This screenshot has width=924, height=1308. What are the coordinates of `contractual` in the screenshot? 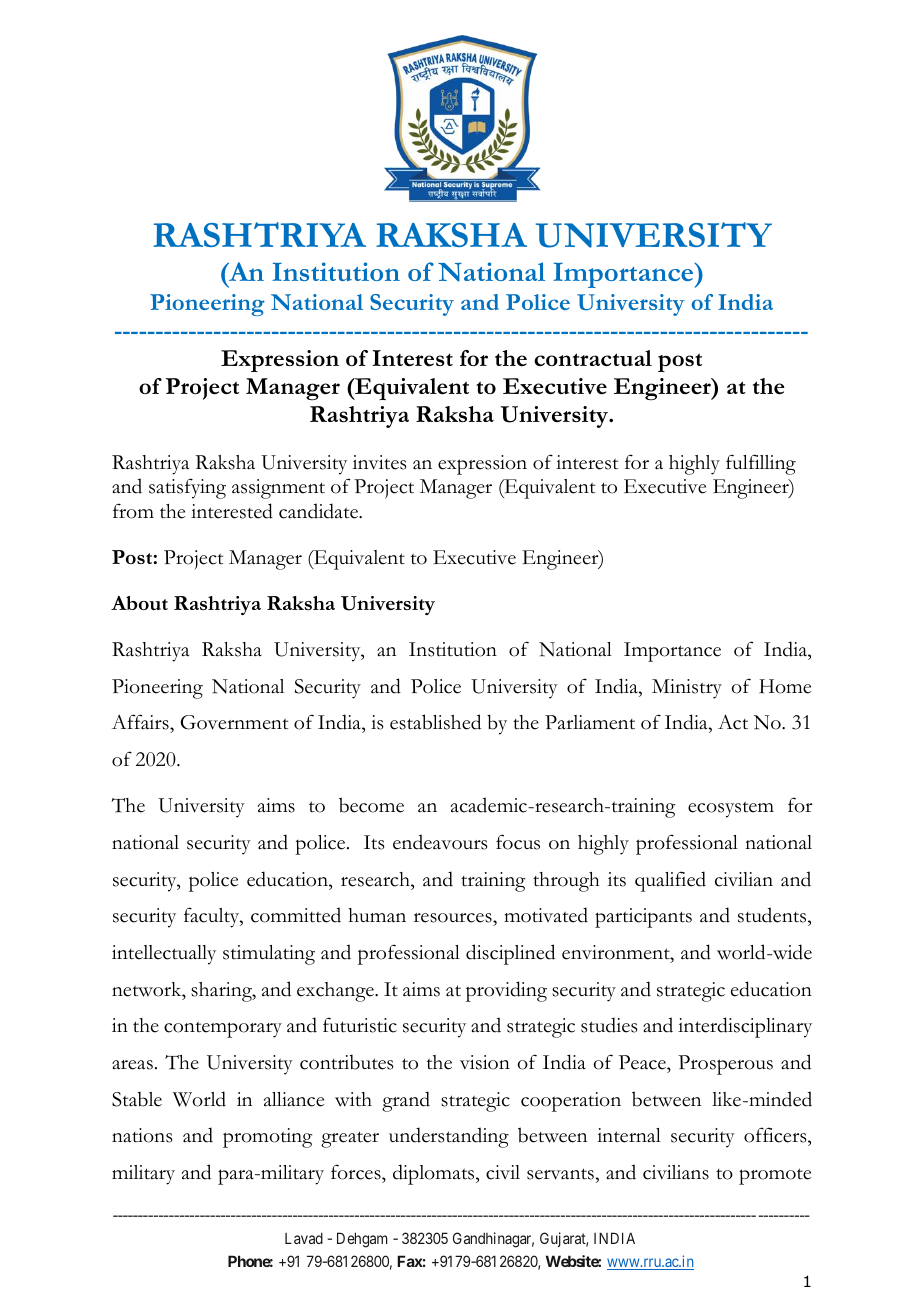 It's located at (593, 358).
